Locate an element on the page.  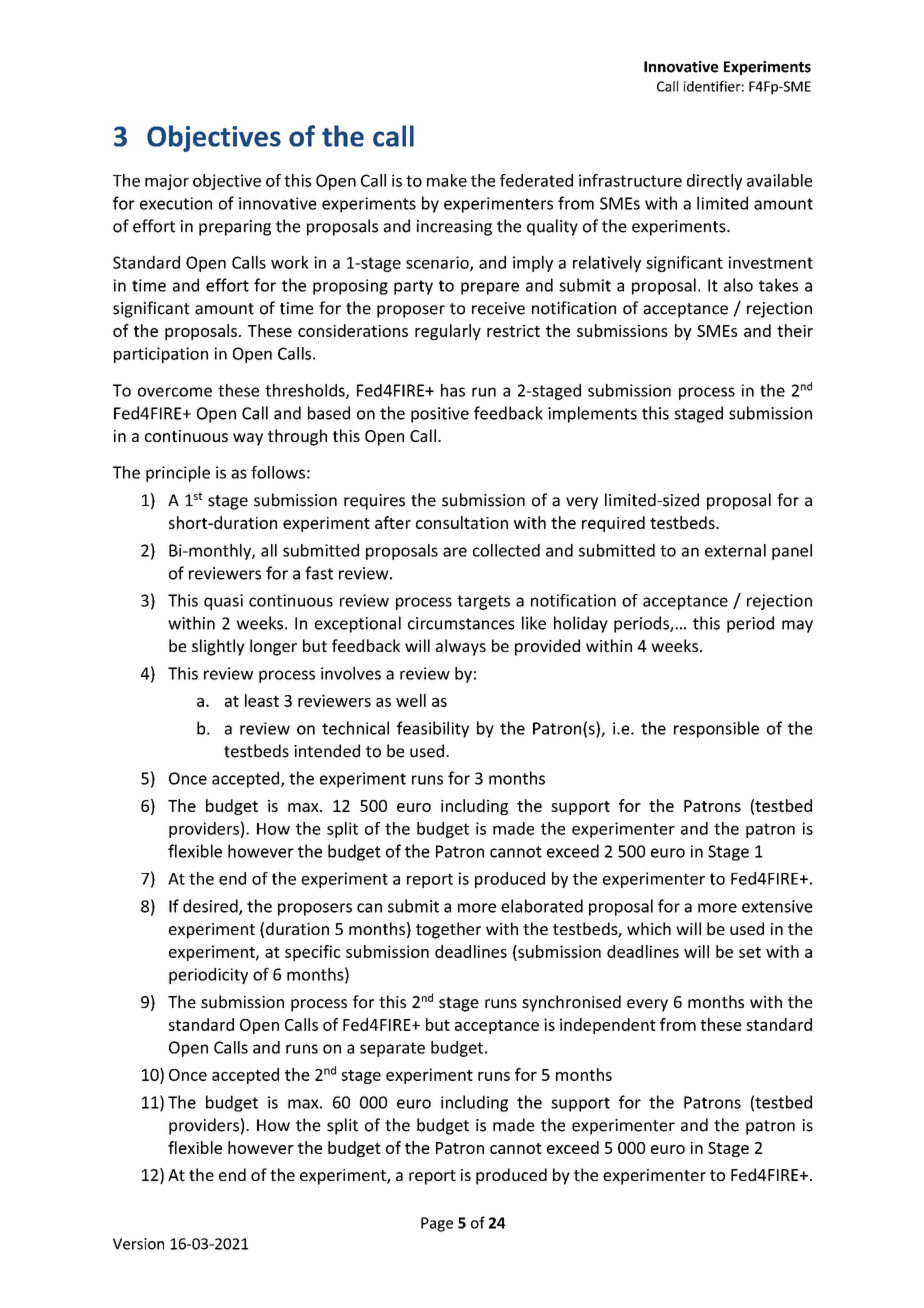
increasing is located at coordinates (454, 228).
